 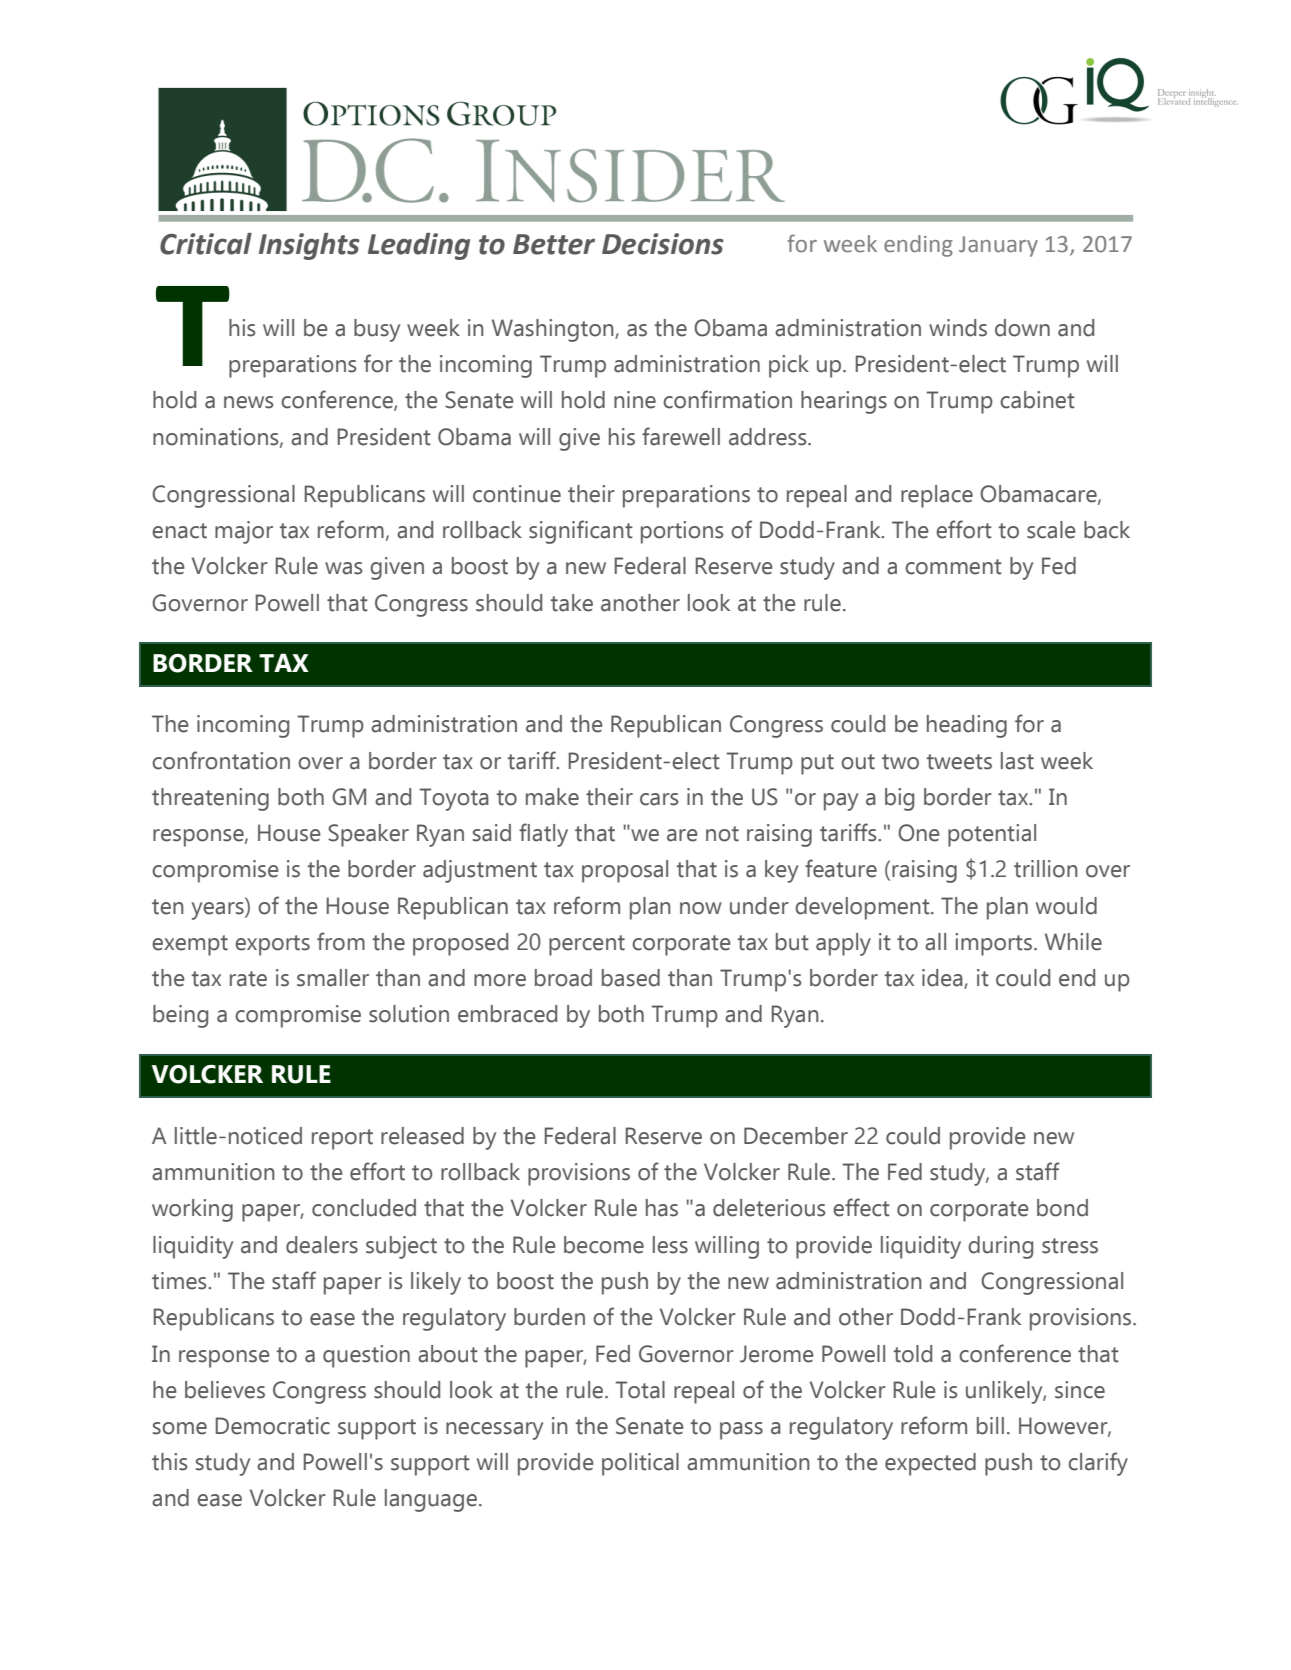 What do you see at coordinates (990, 1426) in the screenshot?
I see `bill` at bounding box center [990, 1426].
